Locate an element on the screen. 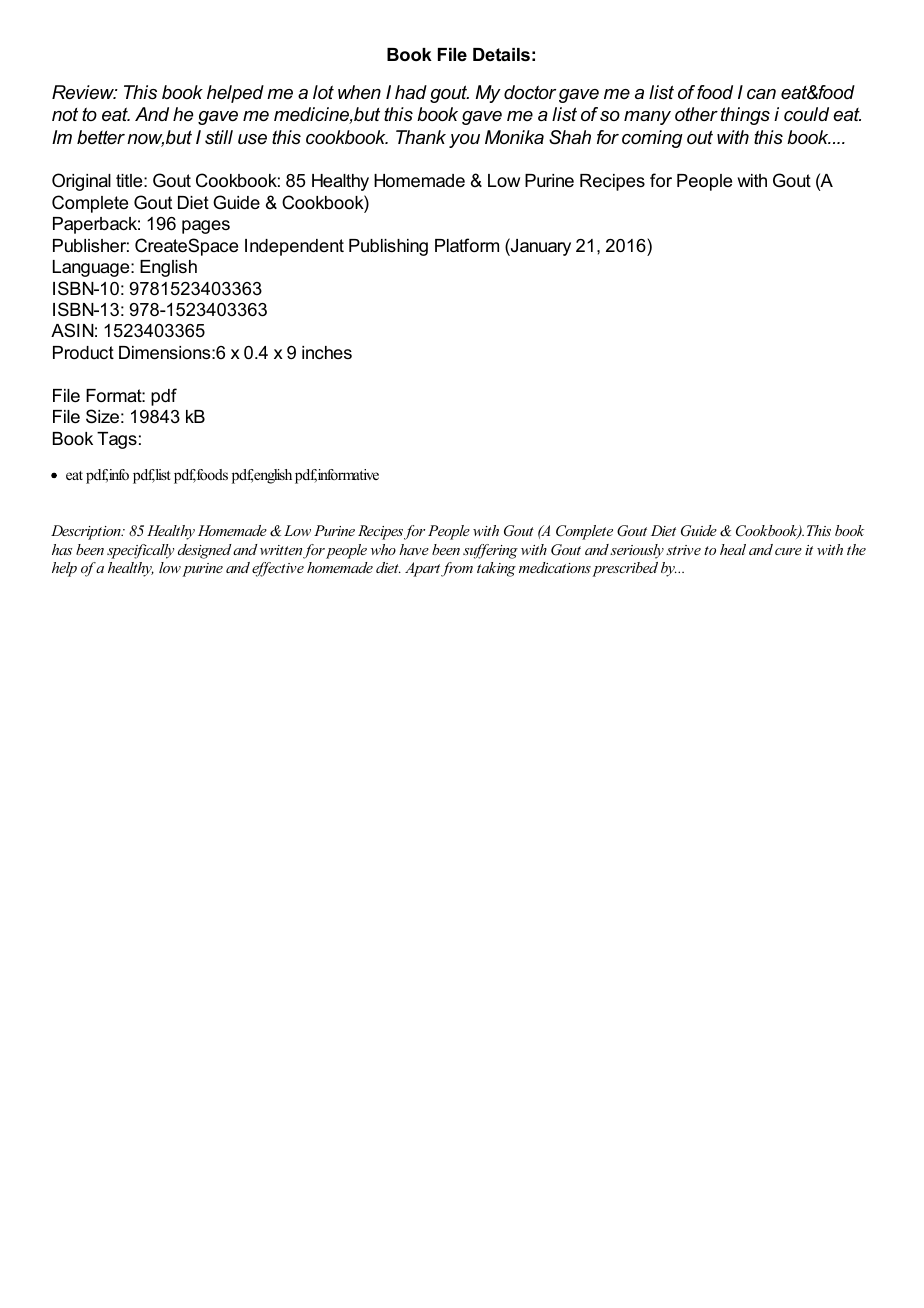  can is located at coordinates (761, 94).
